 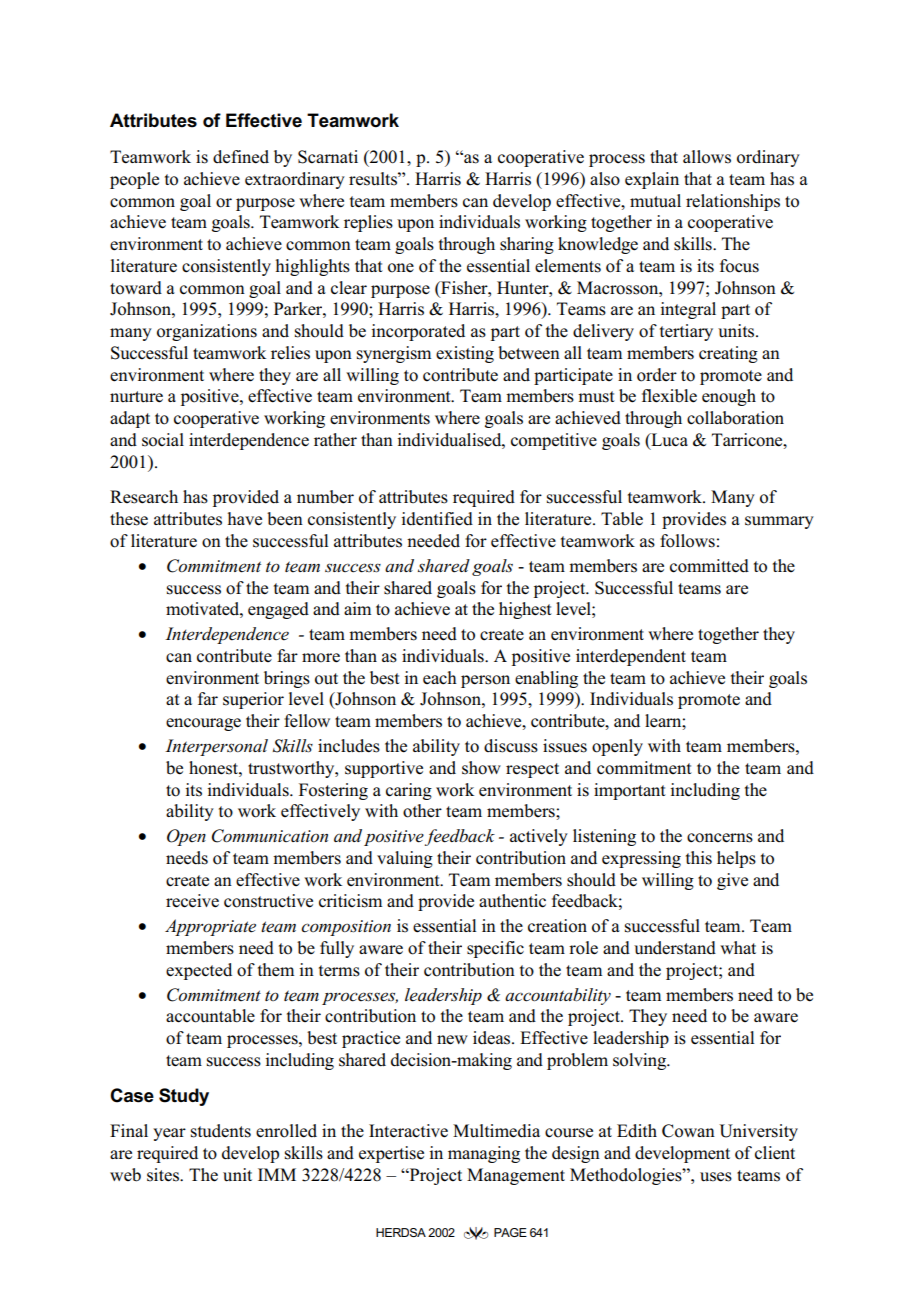 I want to click on replies, so click(x=368, y=223).
